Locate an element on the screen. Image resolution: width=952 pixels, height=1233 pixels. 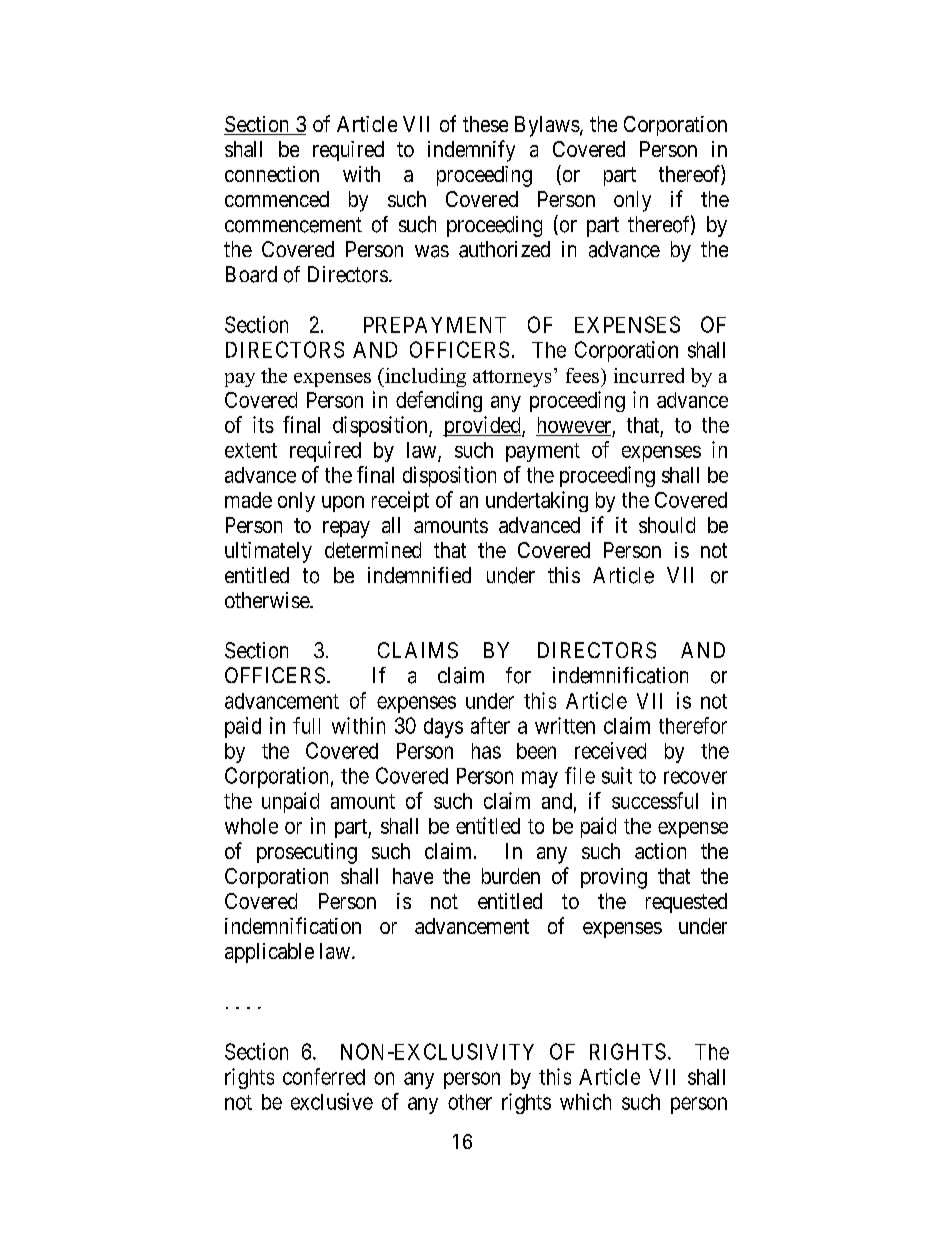
Bylaws is located at coordinates (547, 126).
